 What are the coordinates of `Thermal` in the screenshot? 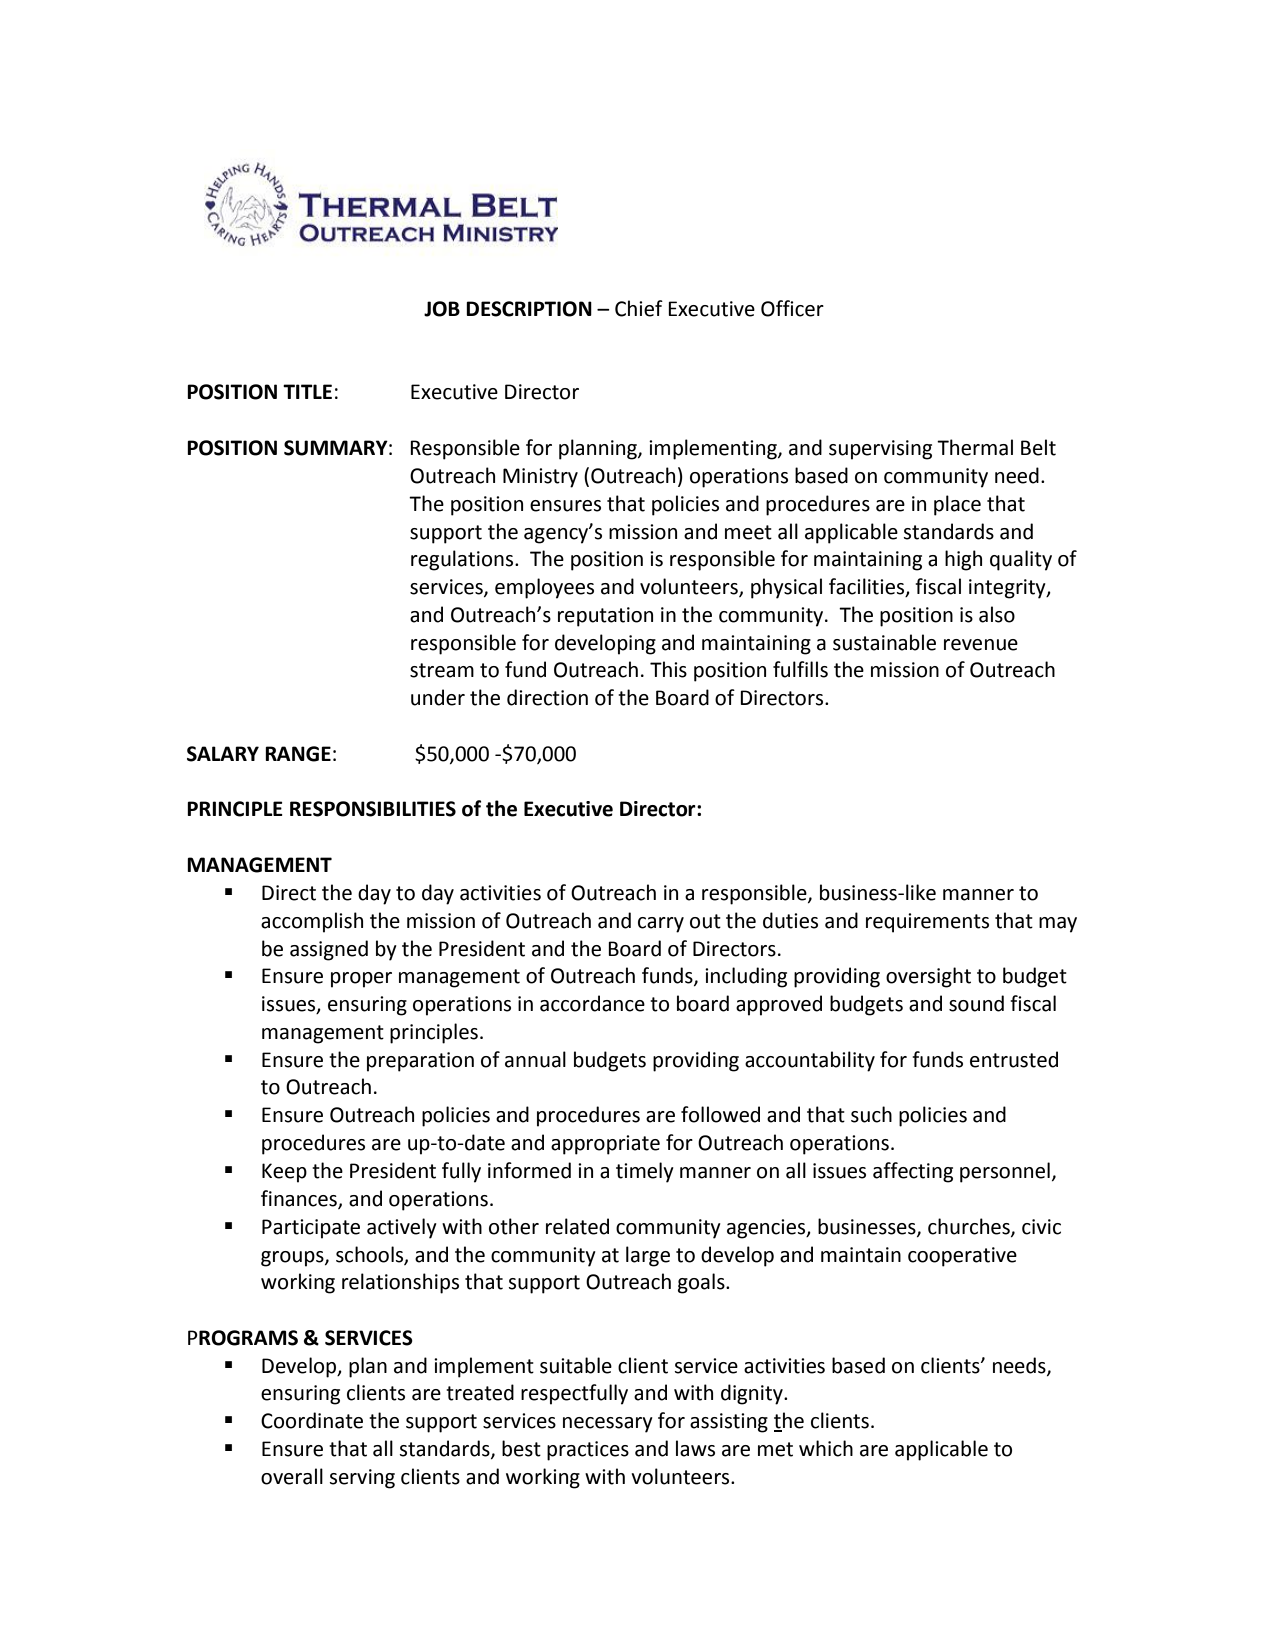 It's located at (975, 447).
